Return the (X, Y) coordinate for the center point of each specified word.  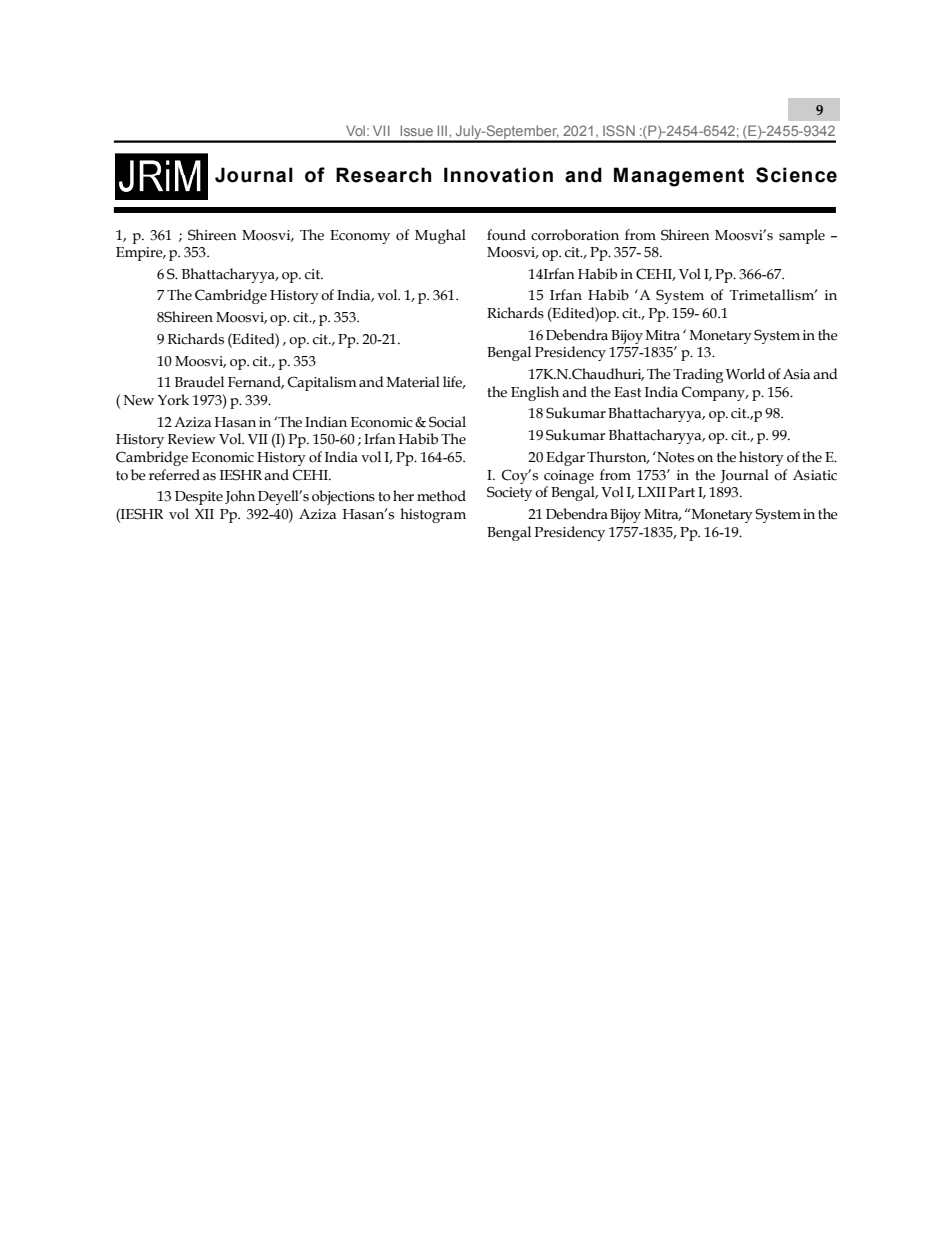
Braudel (199, 382)
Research (384, 175)
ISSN (619, 130)
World (745, 374)
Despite (199, 498)
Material (413, 382)
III (442, 130)
